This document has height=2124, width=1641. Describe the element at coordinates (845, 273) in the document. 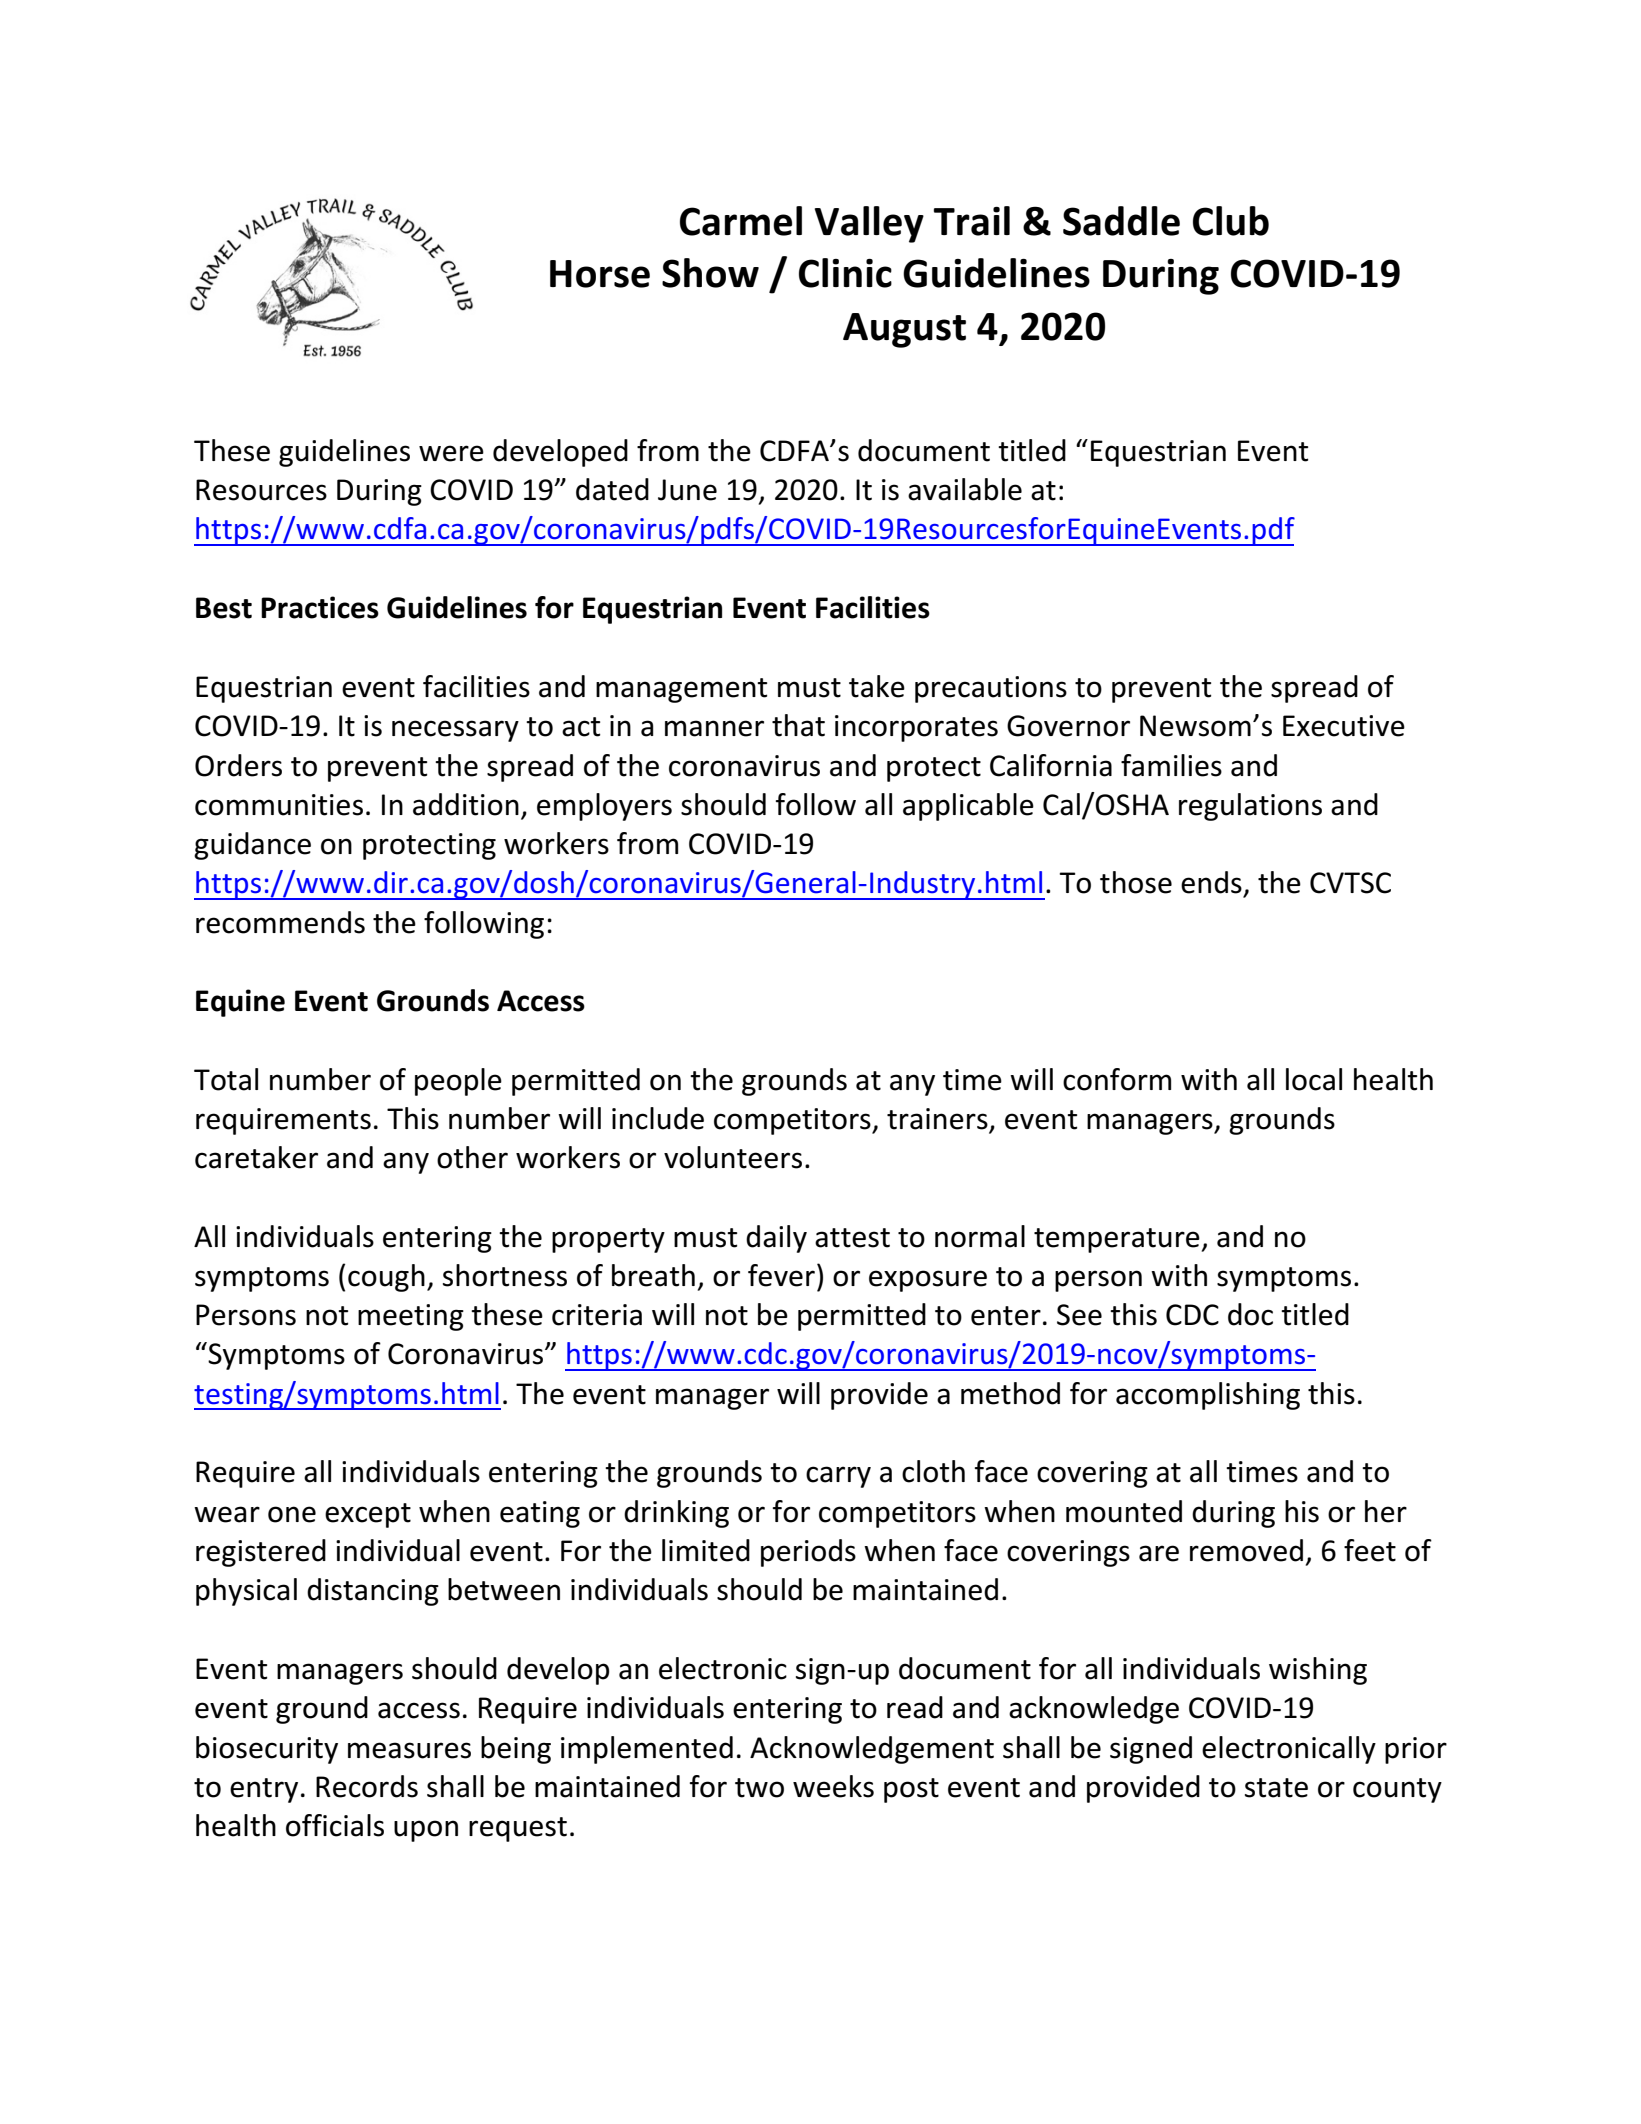

I see `Clinic` at that location.
